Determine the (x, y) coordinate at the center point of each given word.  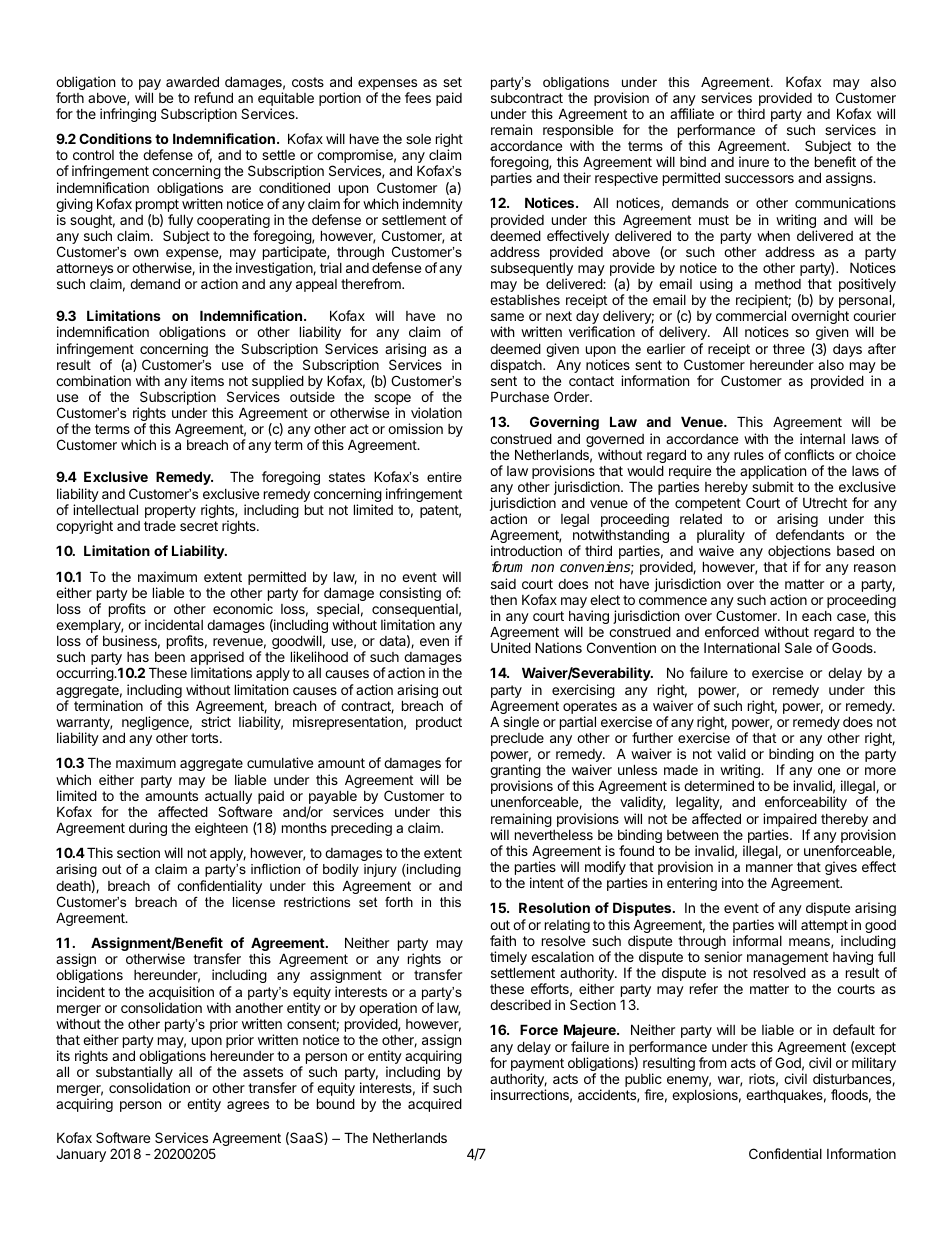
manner (769, 868)
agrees (248, 1106)
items (207, 380)
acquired (435, 1105)
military (874, 1064)
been (170, 657)
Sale (798, 647)
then (503, 599)
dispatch (517, 366)
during (148, 829)
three (789, 348)
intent (547, 882)
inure (754, 161)
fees (418, 97)
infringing (128, 115)
